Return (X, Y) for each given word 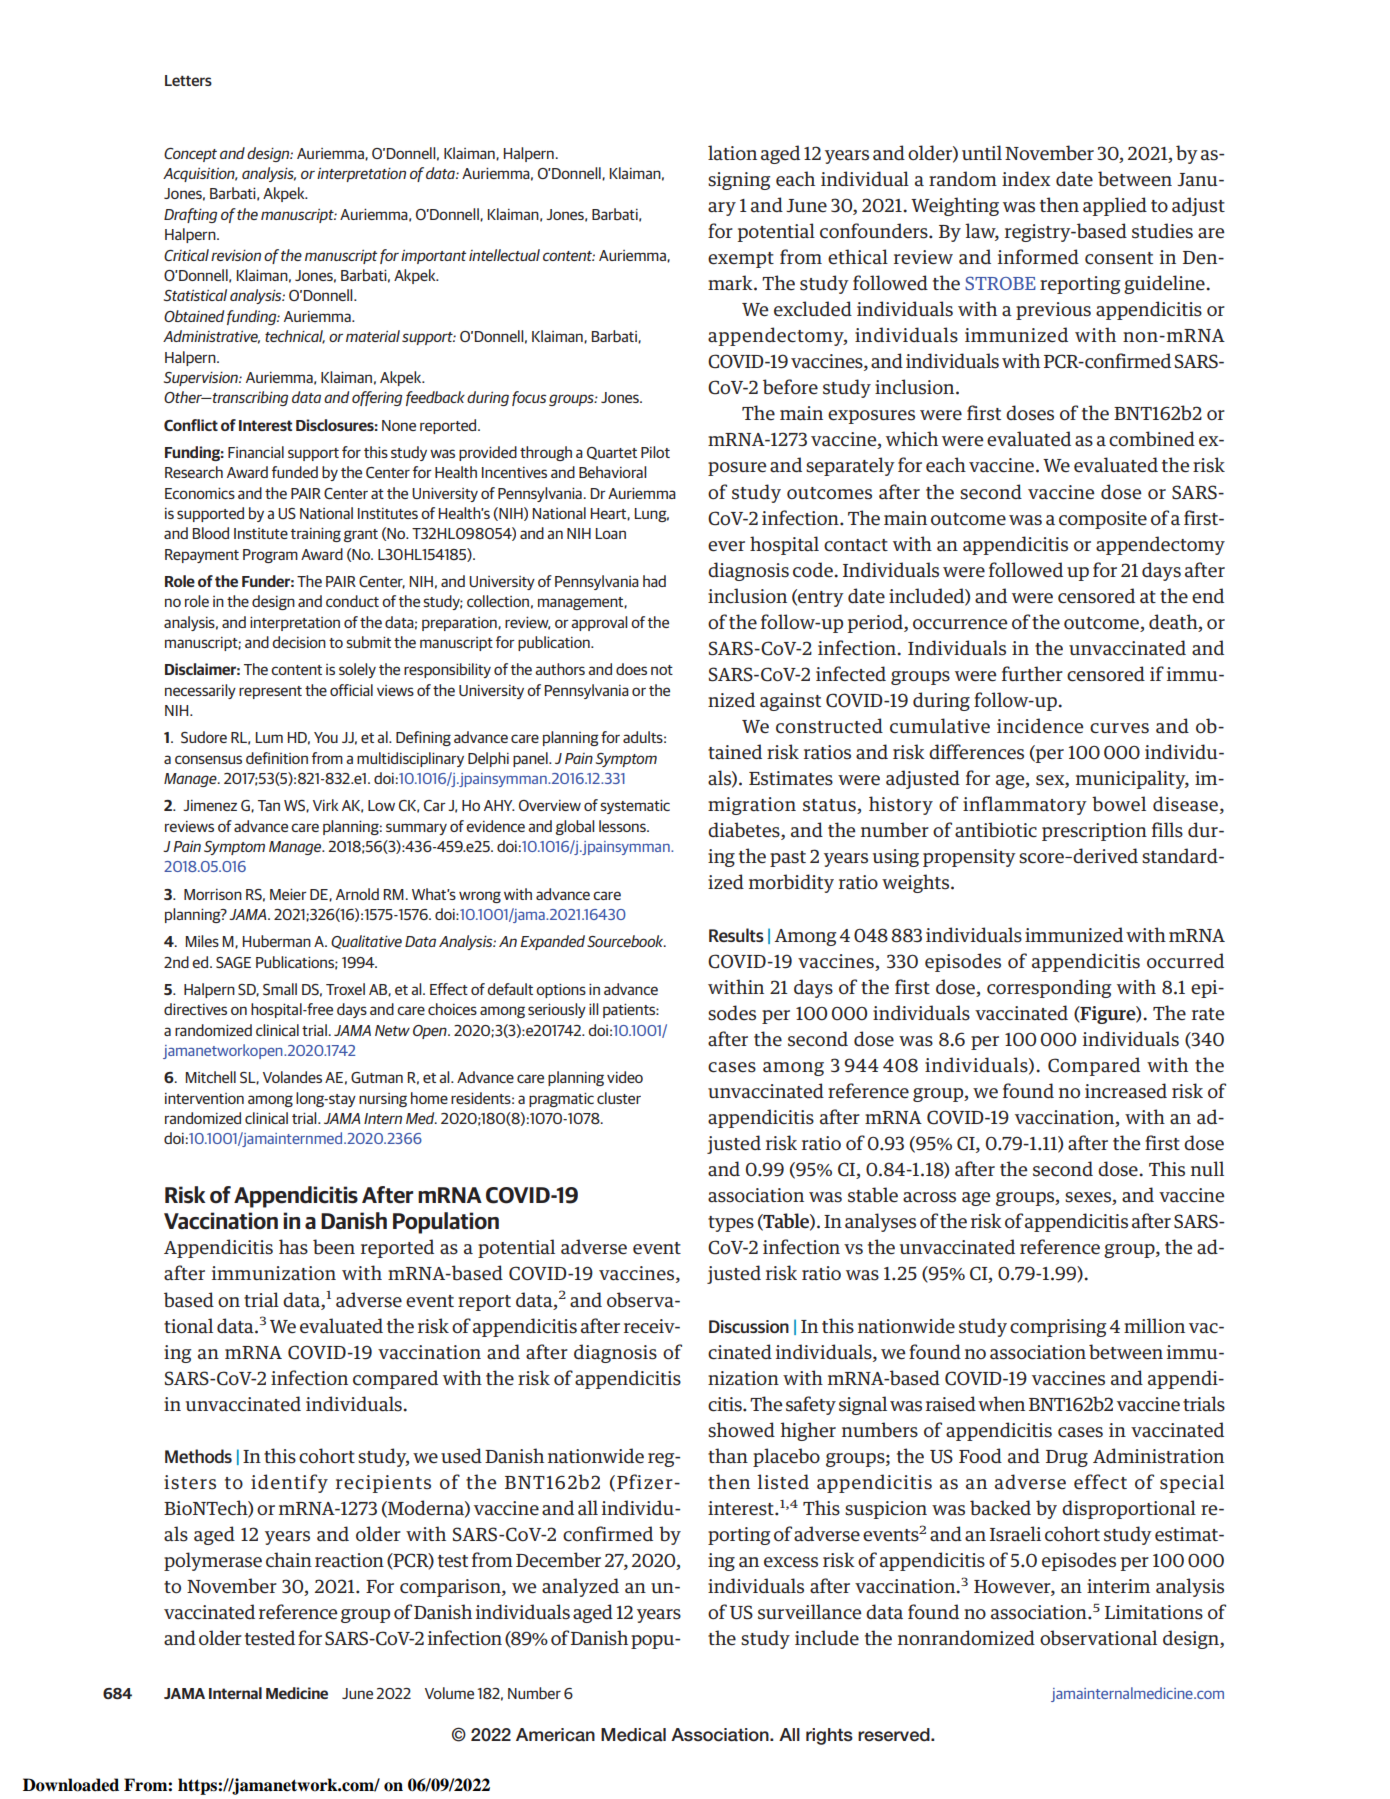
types (731, 1224)
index (1026, 178)
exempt (741, 260)
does (631, 669)
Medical (633, 1735)
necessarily (200, 691)
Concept (190, 155)
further (1032, 673)
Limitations (1154, 1612)
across (929, 1197)
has (293, 1247)
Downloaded (71, 1785)
